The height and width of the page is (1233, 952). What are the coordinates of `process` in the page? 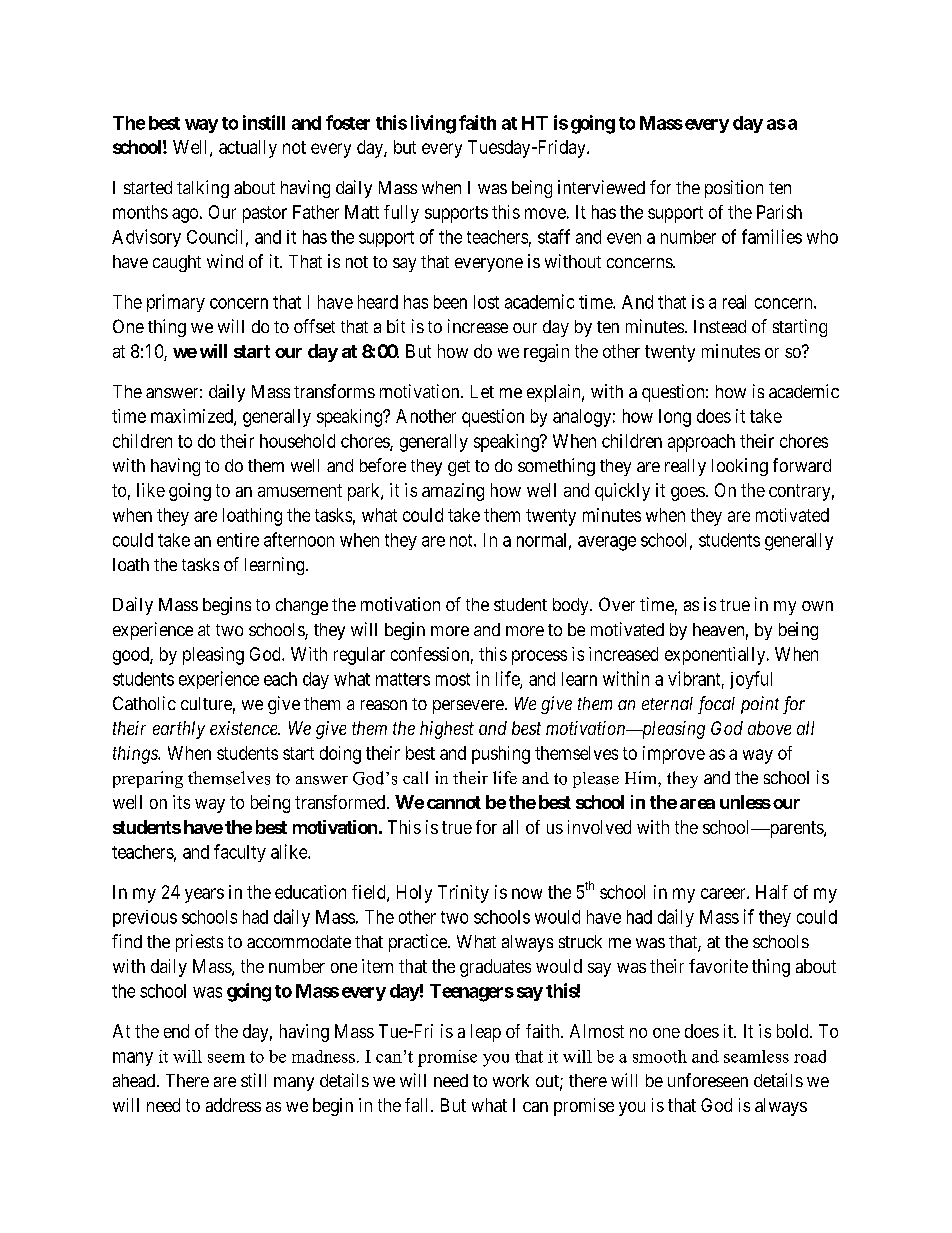 It's located at (539, 657).
